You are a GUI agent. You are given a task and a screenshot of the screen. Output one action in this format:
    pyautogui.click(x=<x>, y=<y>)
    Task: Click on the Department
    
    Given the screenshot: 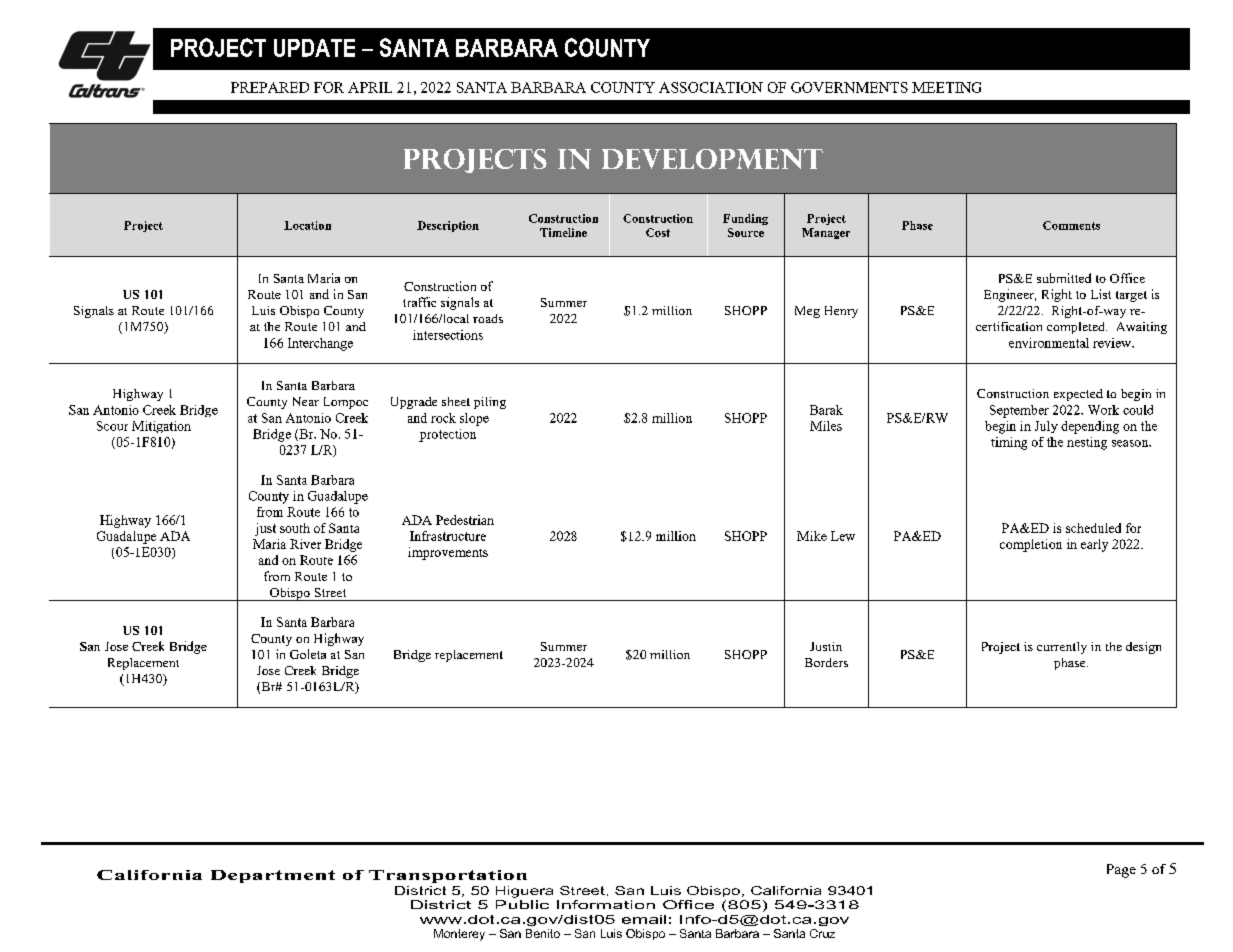 What is the action you would take?
    pyautogui.click(x=273, y=876)
